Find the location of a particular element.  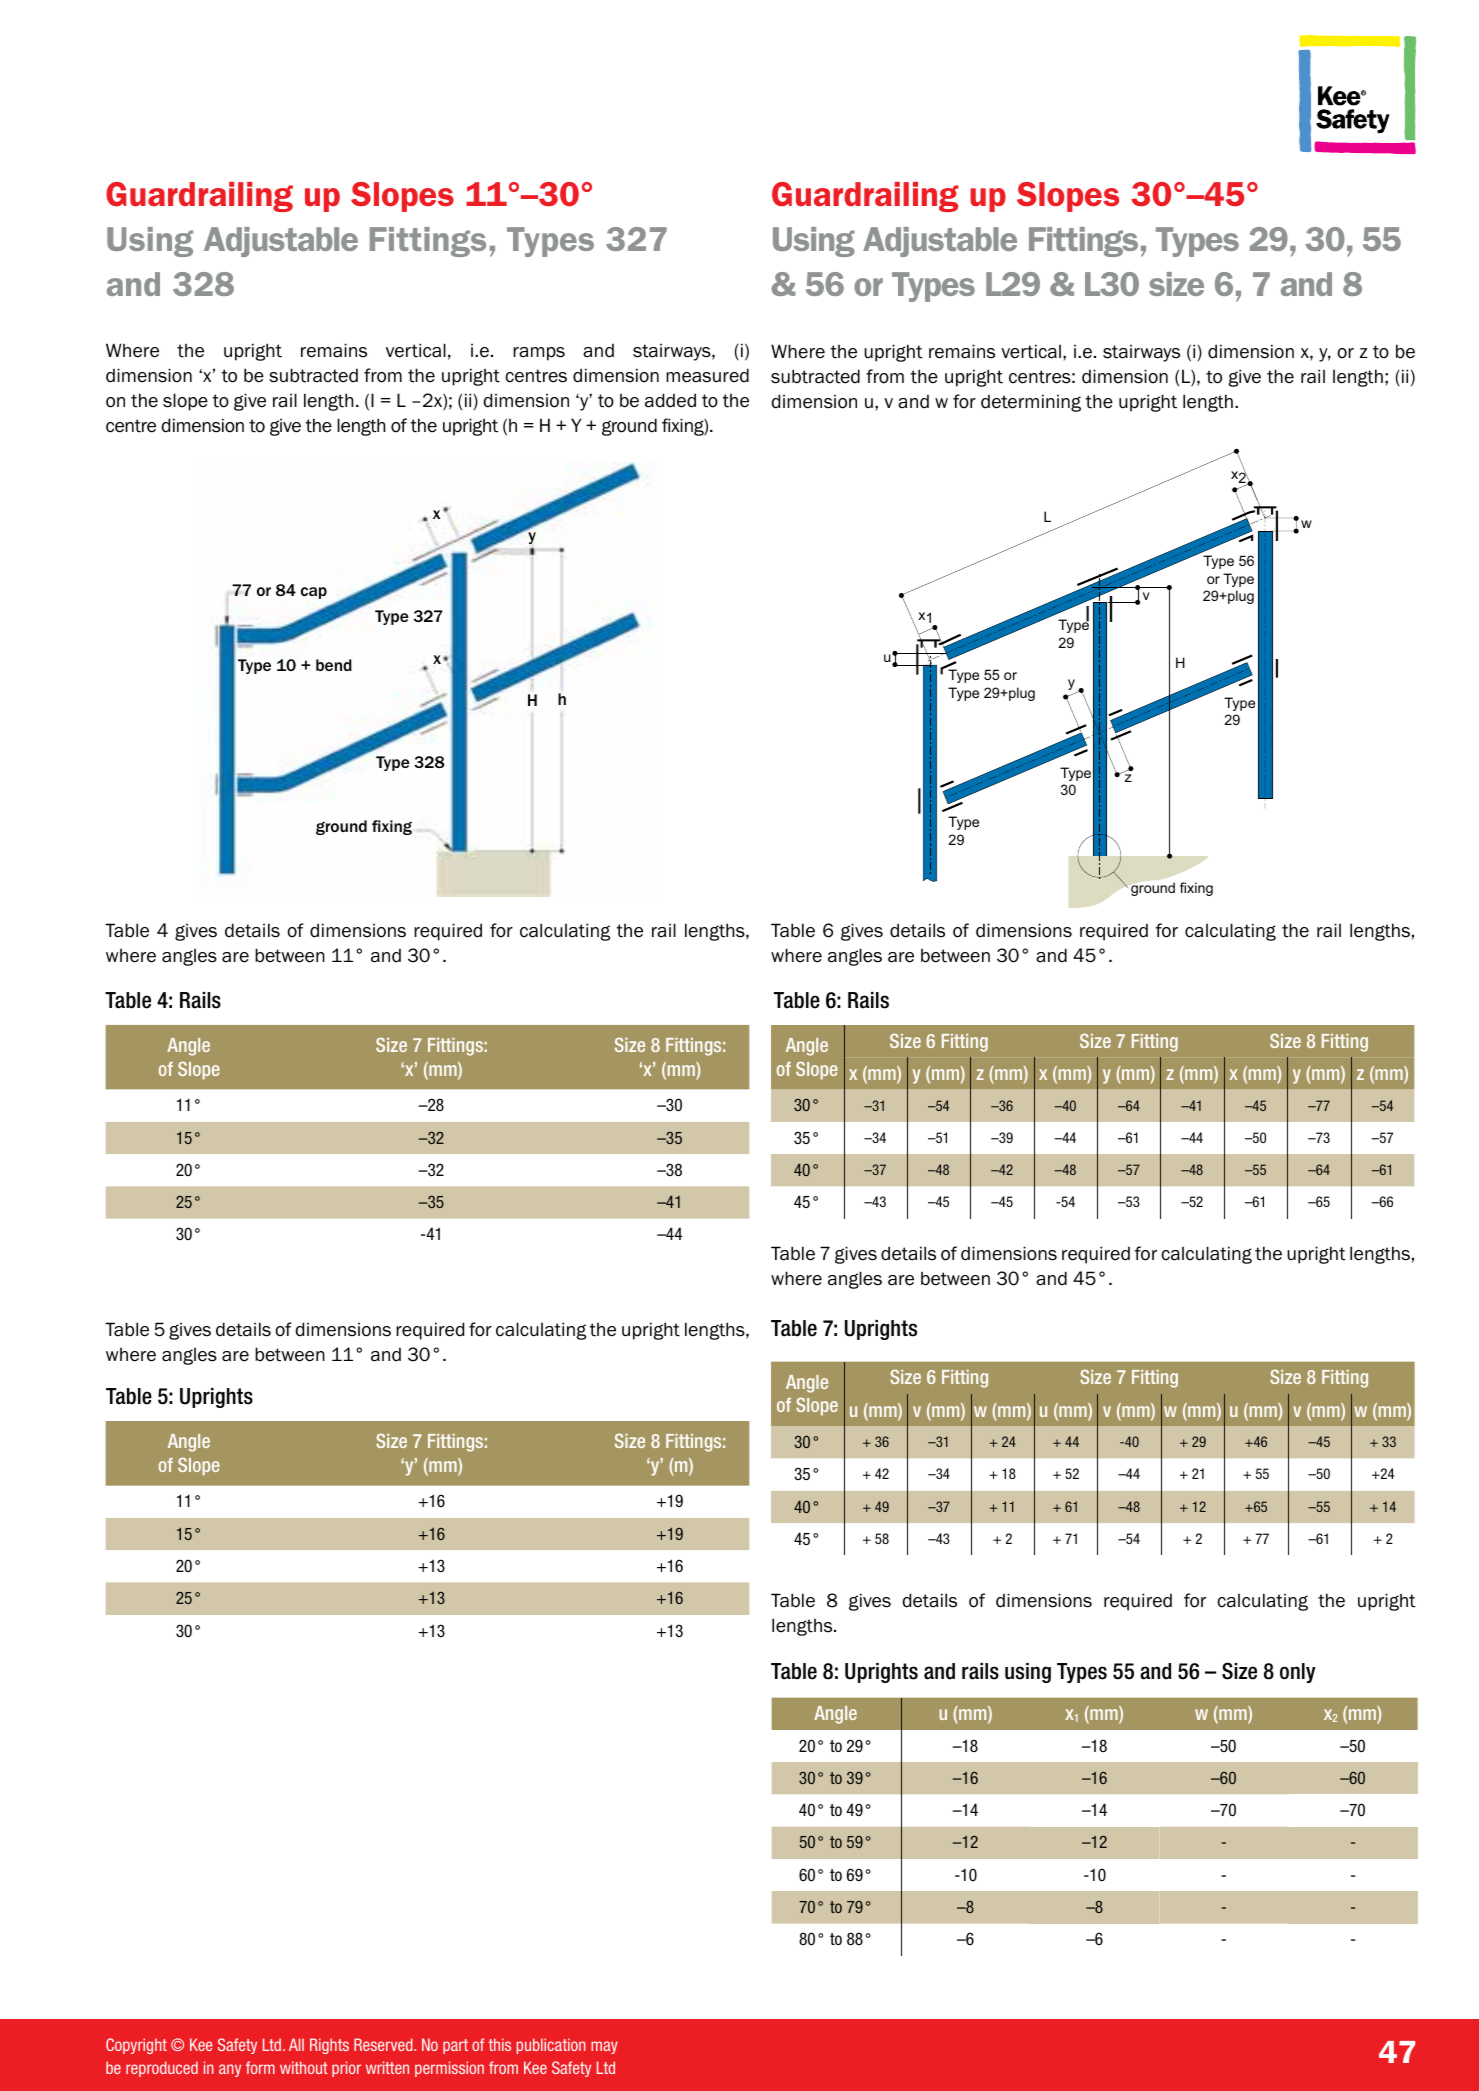

added is located at coordinates (670, 400).
